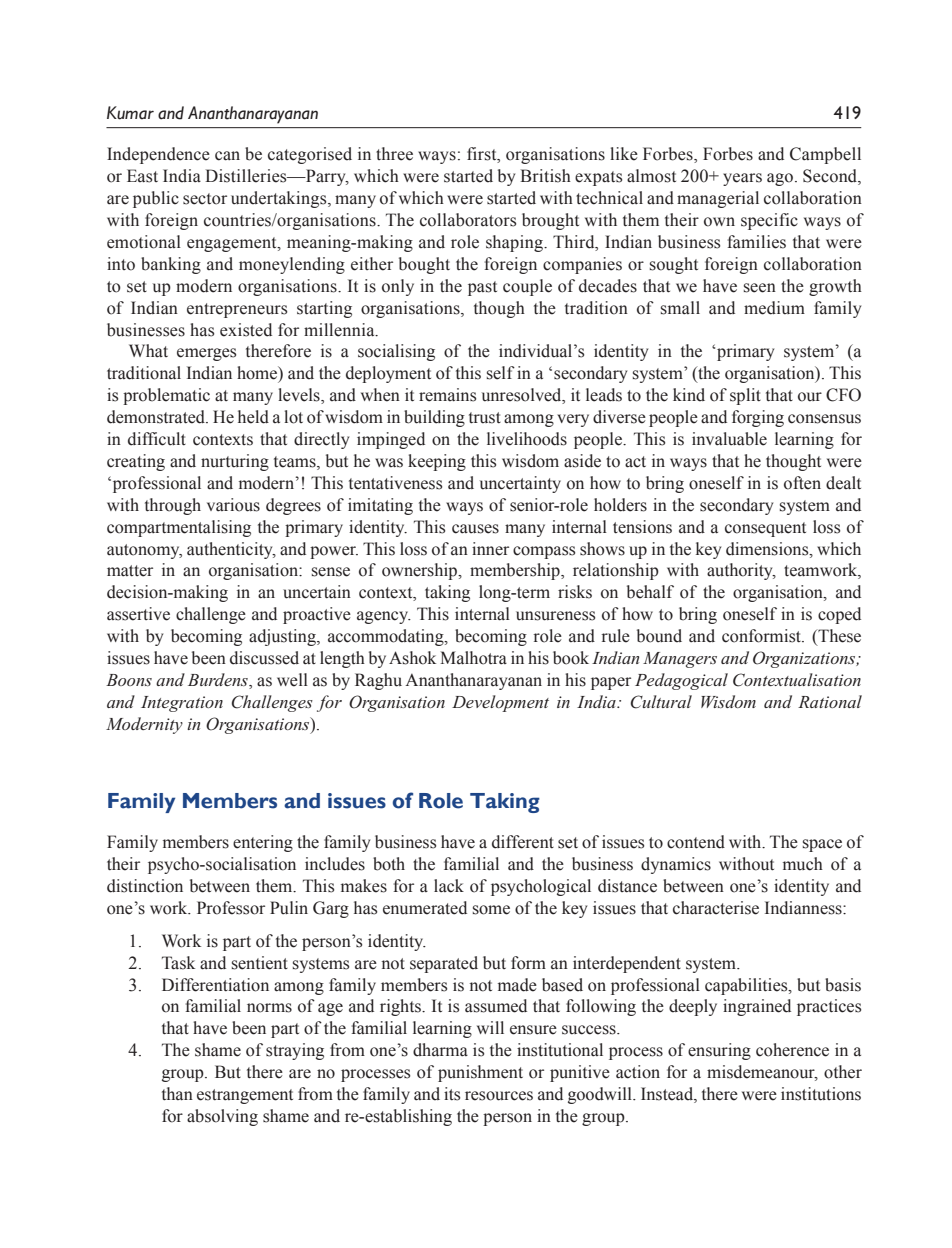 This image has height=1248, width=952. What do you see at coordinates (245, 1096) in the image?
I see `estrangement` at bounding box center [245, 1096].
